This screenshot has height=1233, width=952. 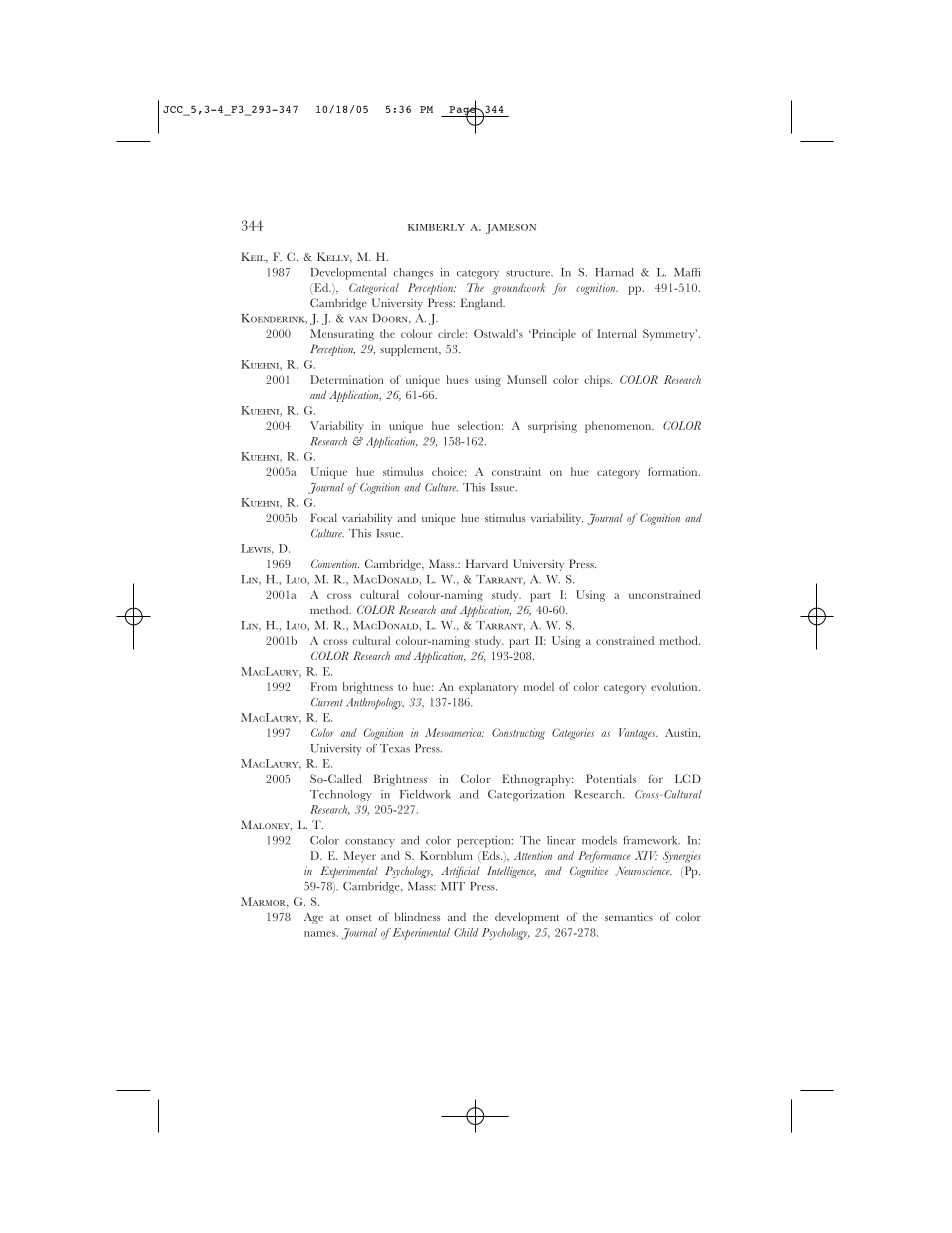 What do you see at coordinates (323, 517) in the screenshot?
I see `Focal` at bounding box center [323, 517].
